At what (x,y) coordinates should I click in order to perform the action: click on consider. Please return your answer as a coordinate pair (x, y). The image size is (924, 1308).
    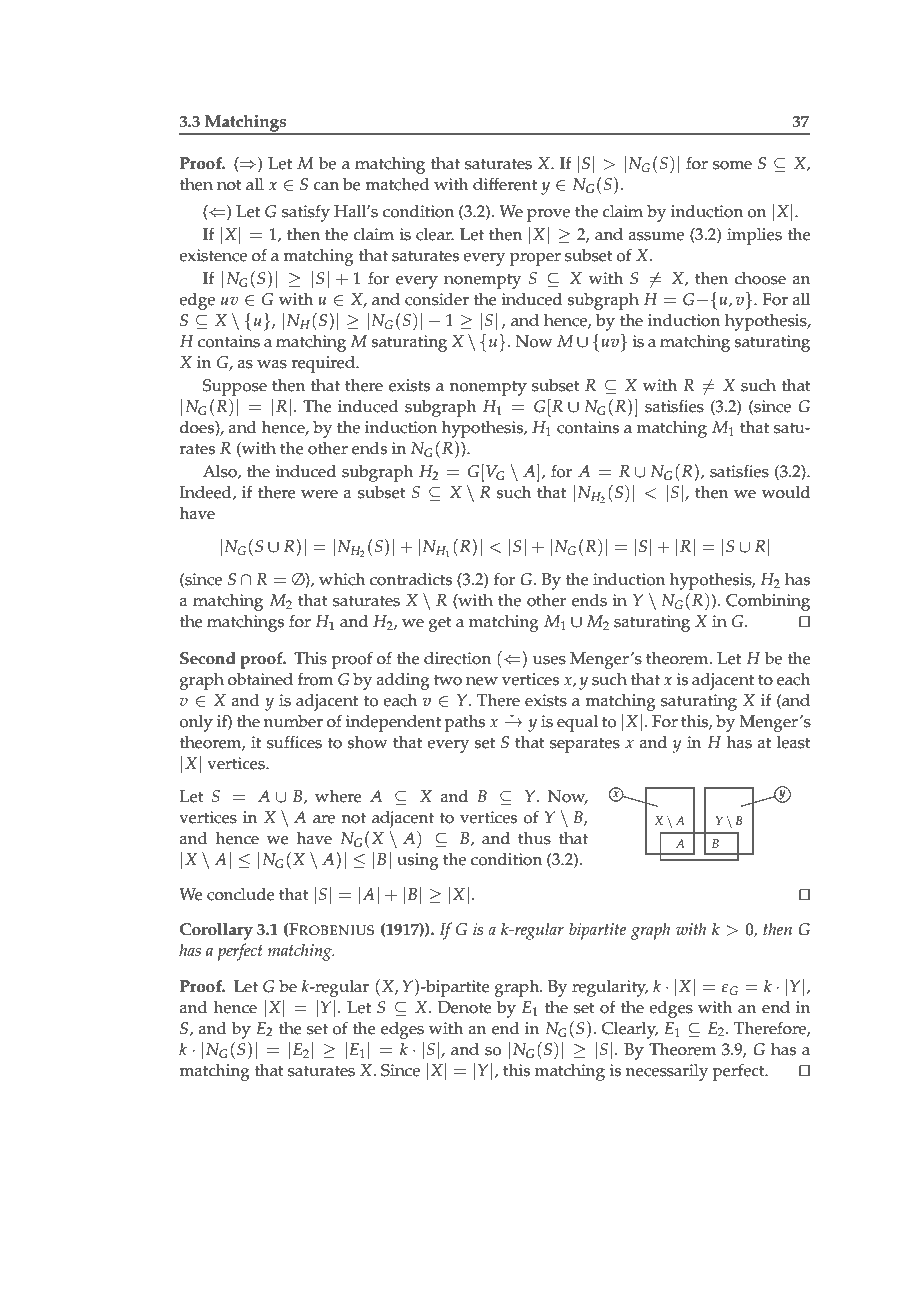
    Looking at the image, I should click on (437, 299).
